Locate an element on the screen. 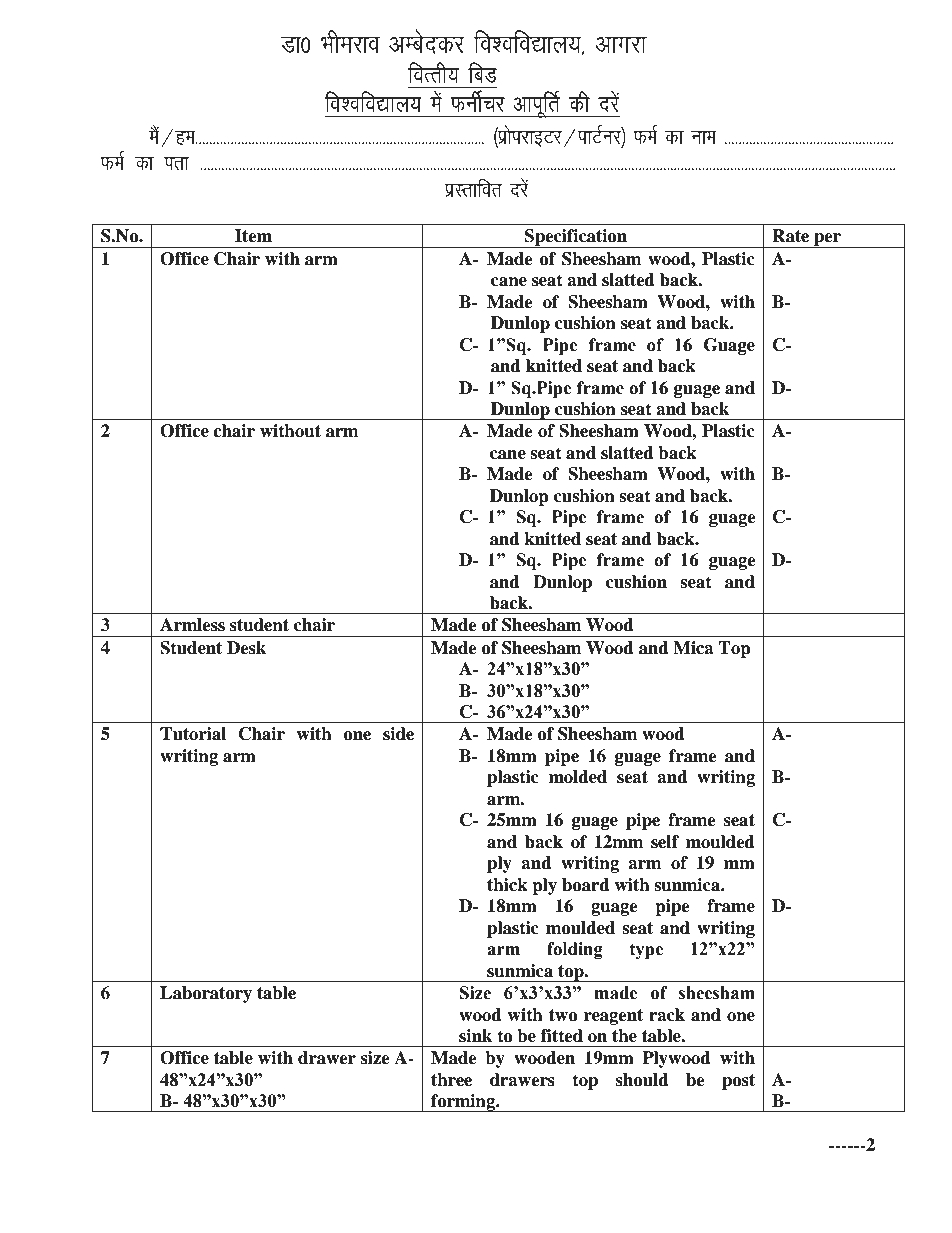  uke is located at coordinates (704, 137).
